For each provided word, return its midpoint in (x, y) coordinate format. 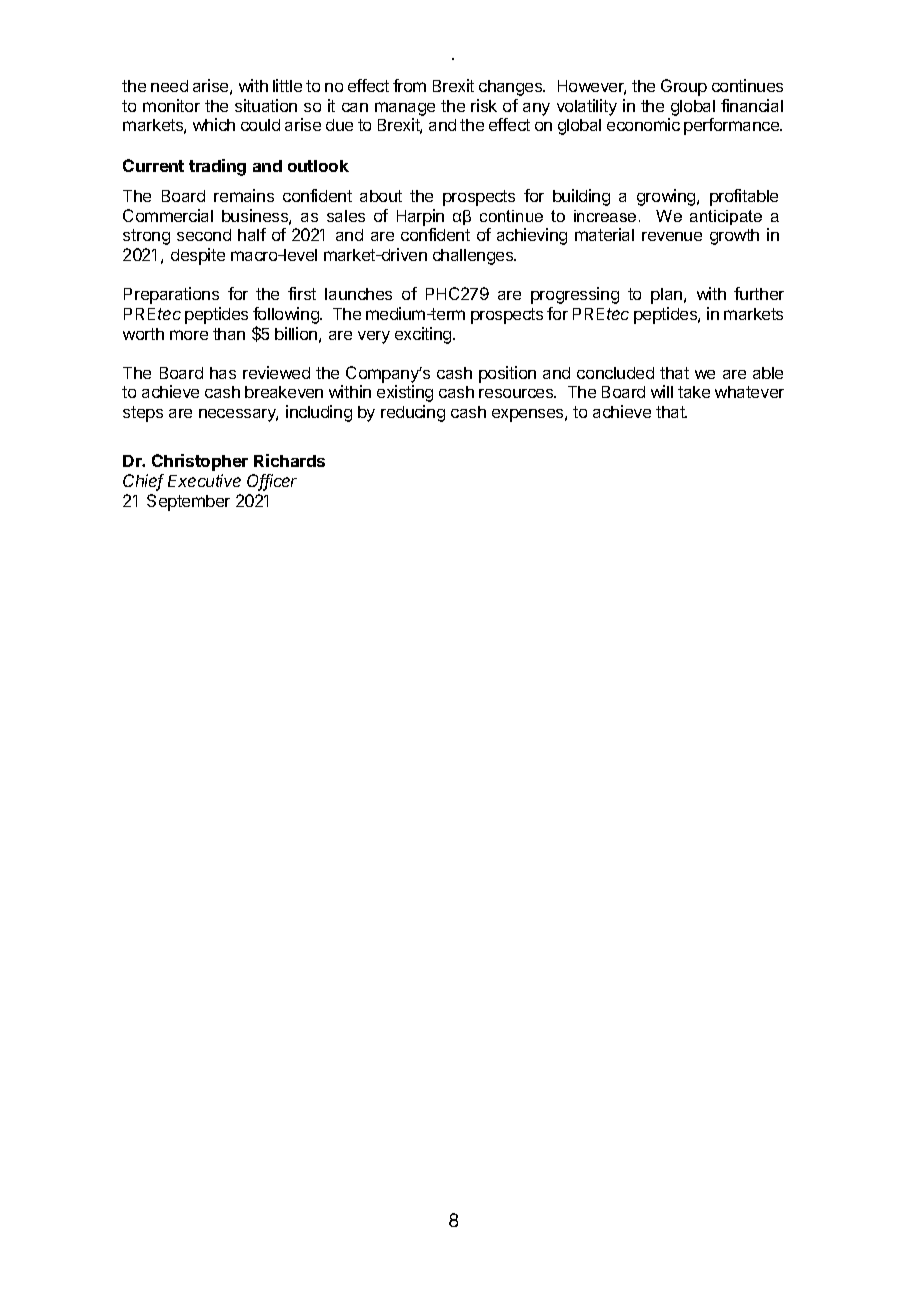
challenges (474, 257)
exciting (424, 335)
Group (684, 87)
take (694, 392)
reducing (413, 413)
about (381, 196)
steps (143, 414)
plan (666, 296)
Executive (204, 480)
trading (217, 167)
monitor (171, 105)
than (229, 334)
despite (198, 256)
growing (667, 197)
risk (484, 105)
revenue (672, 236)
